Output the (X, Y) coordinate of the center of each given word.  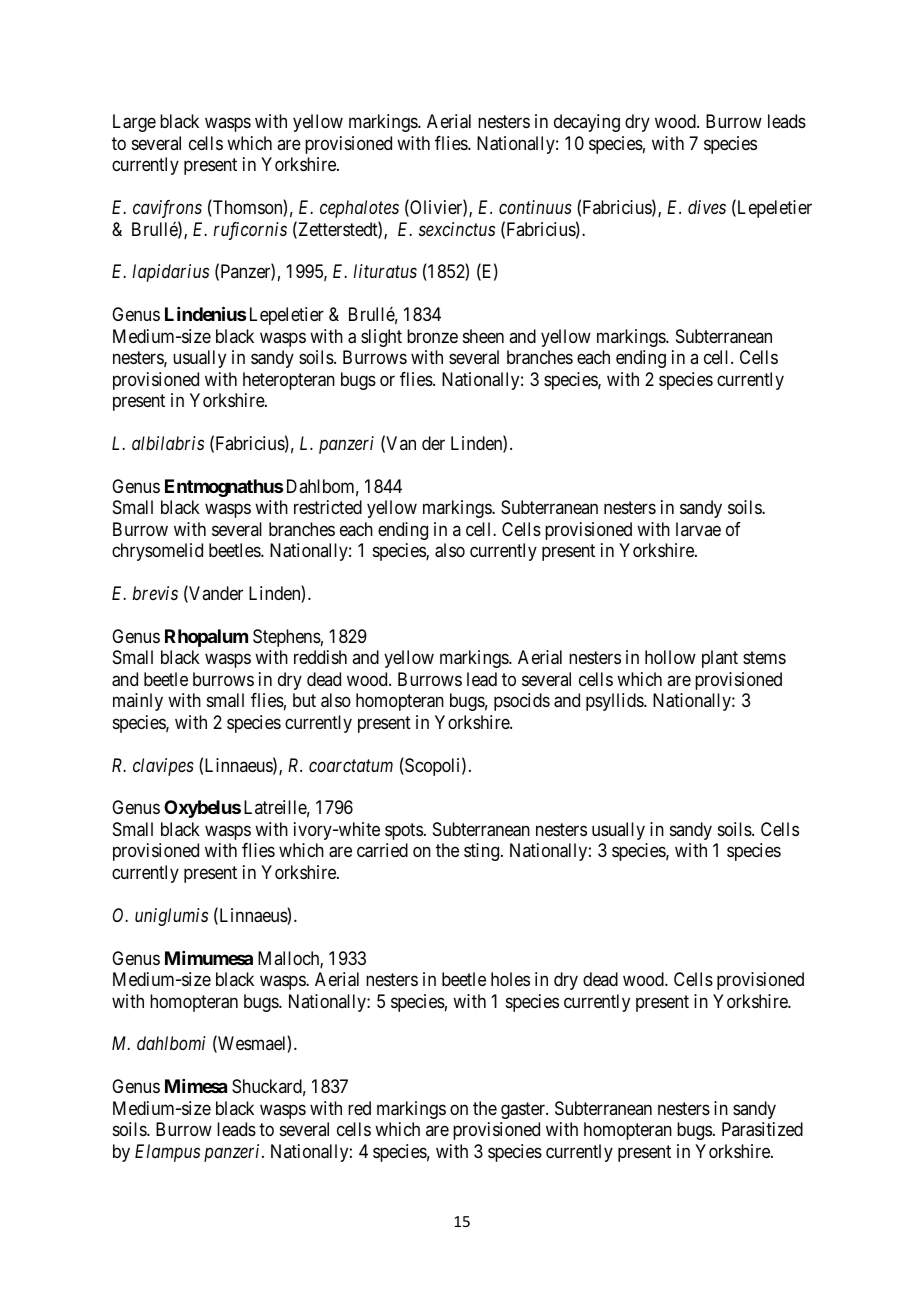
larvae (698, 529)
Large (134, 123)
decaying (587, 123)
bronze (432, 336)
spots (404, 831)
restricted (328, 507)
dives (707, 207)
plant (720, 659)
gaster (524, 1110)
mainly (138, 702)
